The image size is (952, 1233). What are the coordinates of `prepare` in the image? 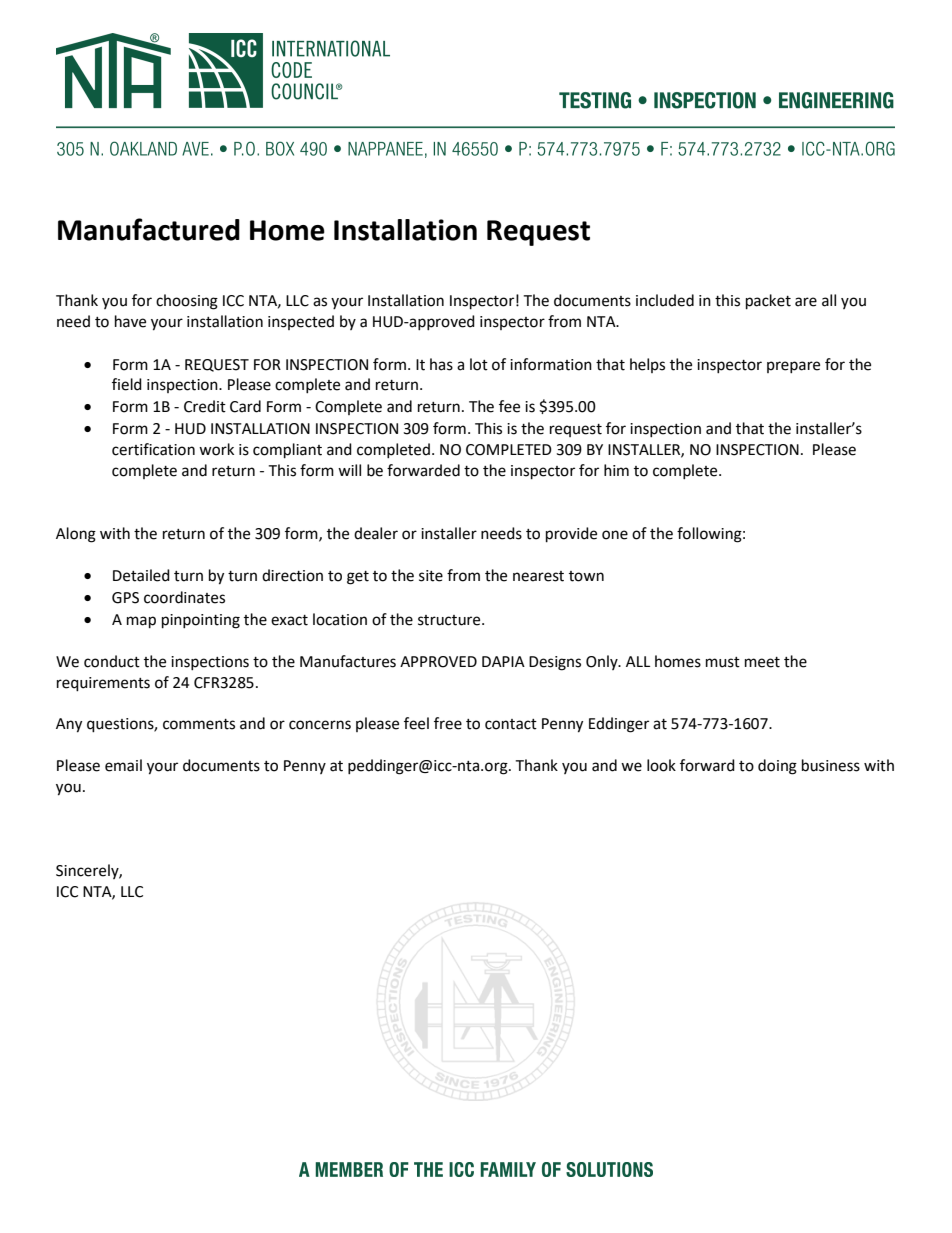 It's located at (793, 367).
